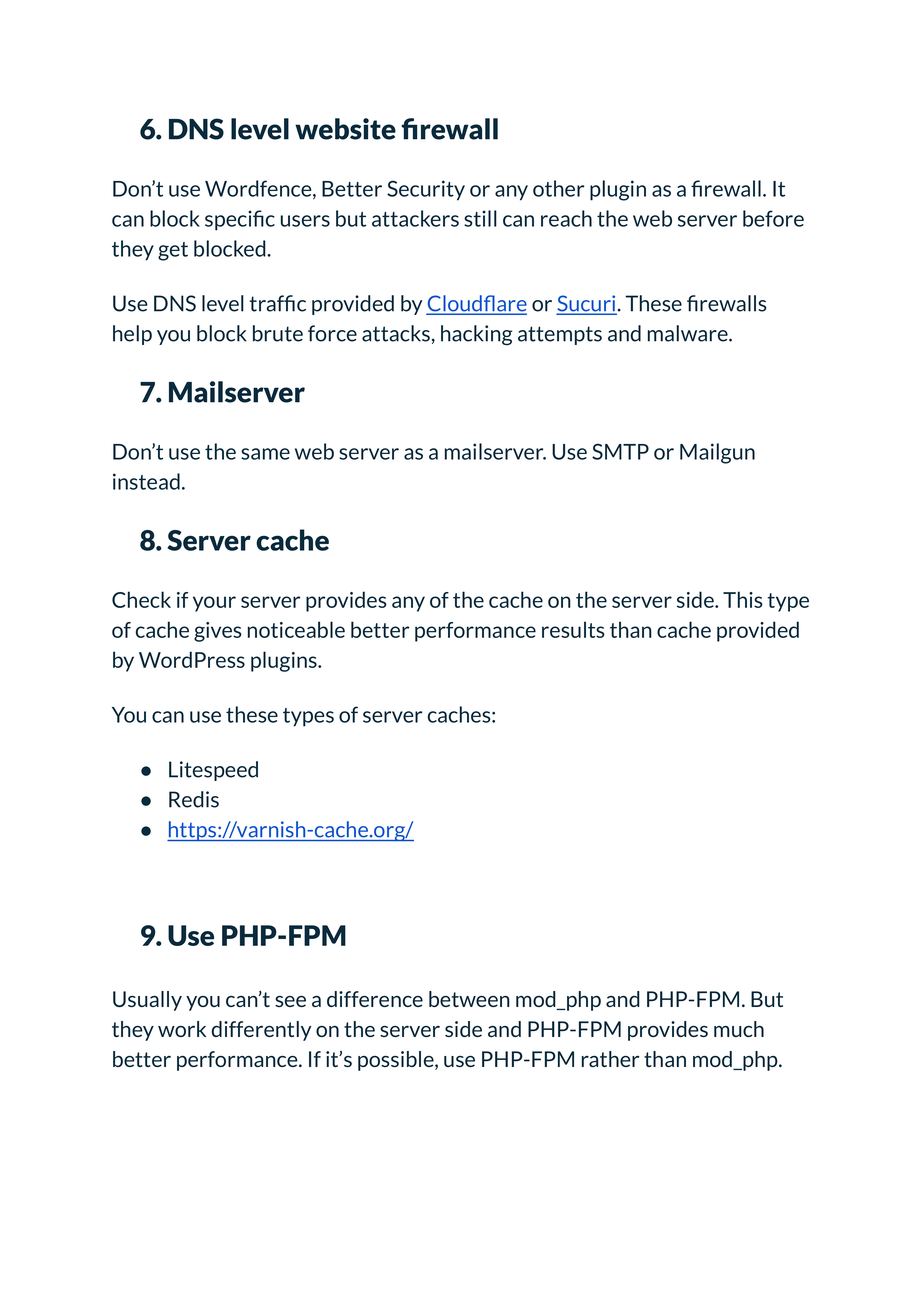 The image size is (924, 1307). I want to click on specific, so click(240, 220).
